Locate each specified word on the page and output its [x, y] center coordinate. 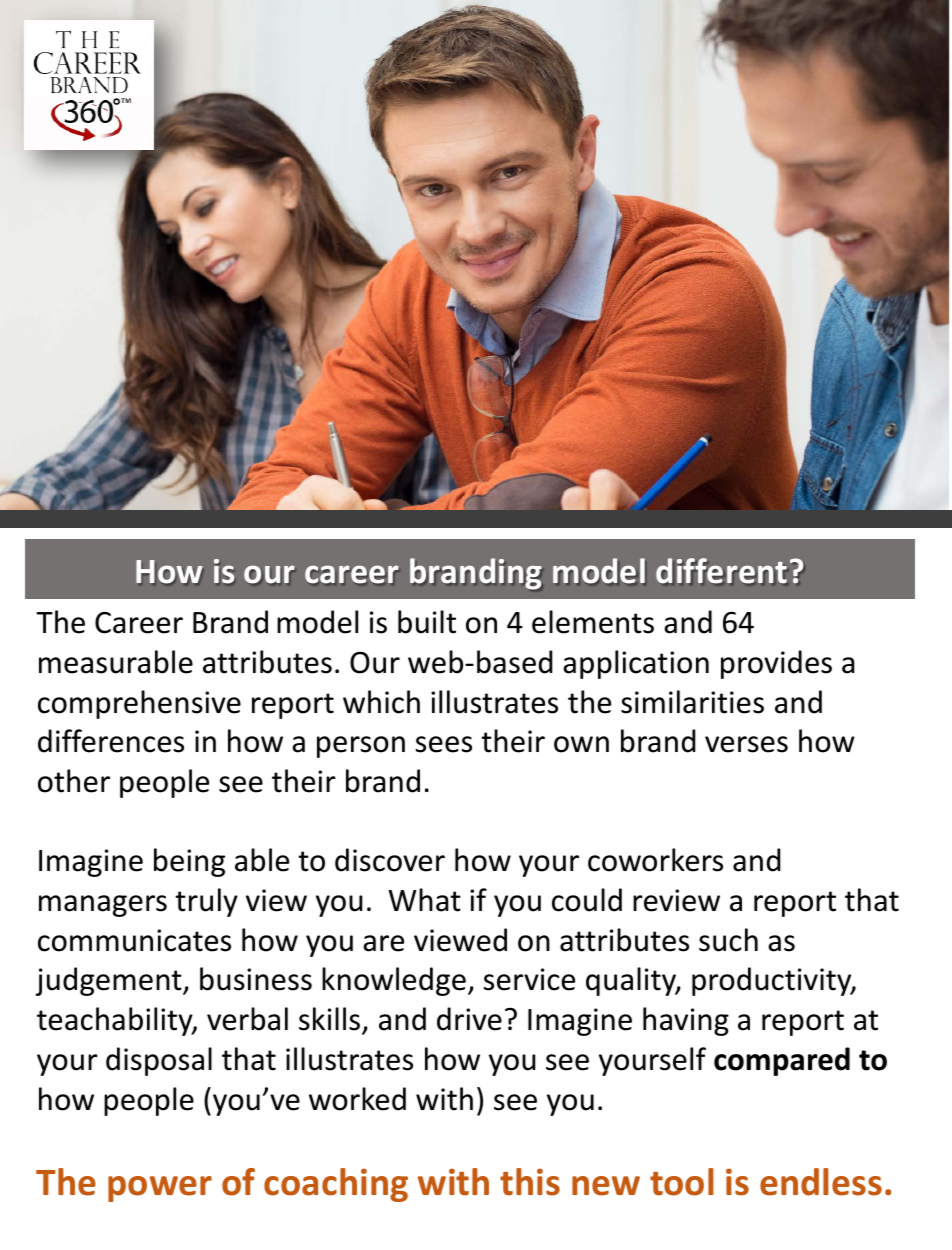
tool [682, 1182]
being [189, 862]
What [425, 900]
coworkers [655, 860]
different [722, 571]
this [530, 1182]
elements [593, 622]
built [427, 622]
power [160, 1189]
